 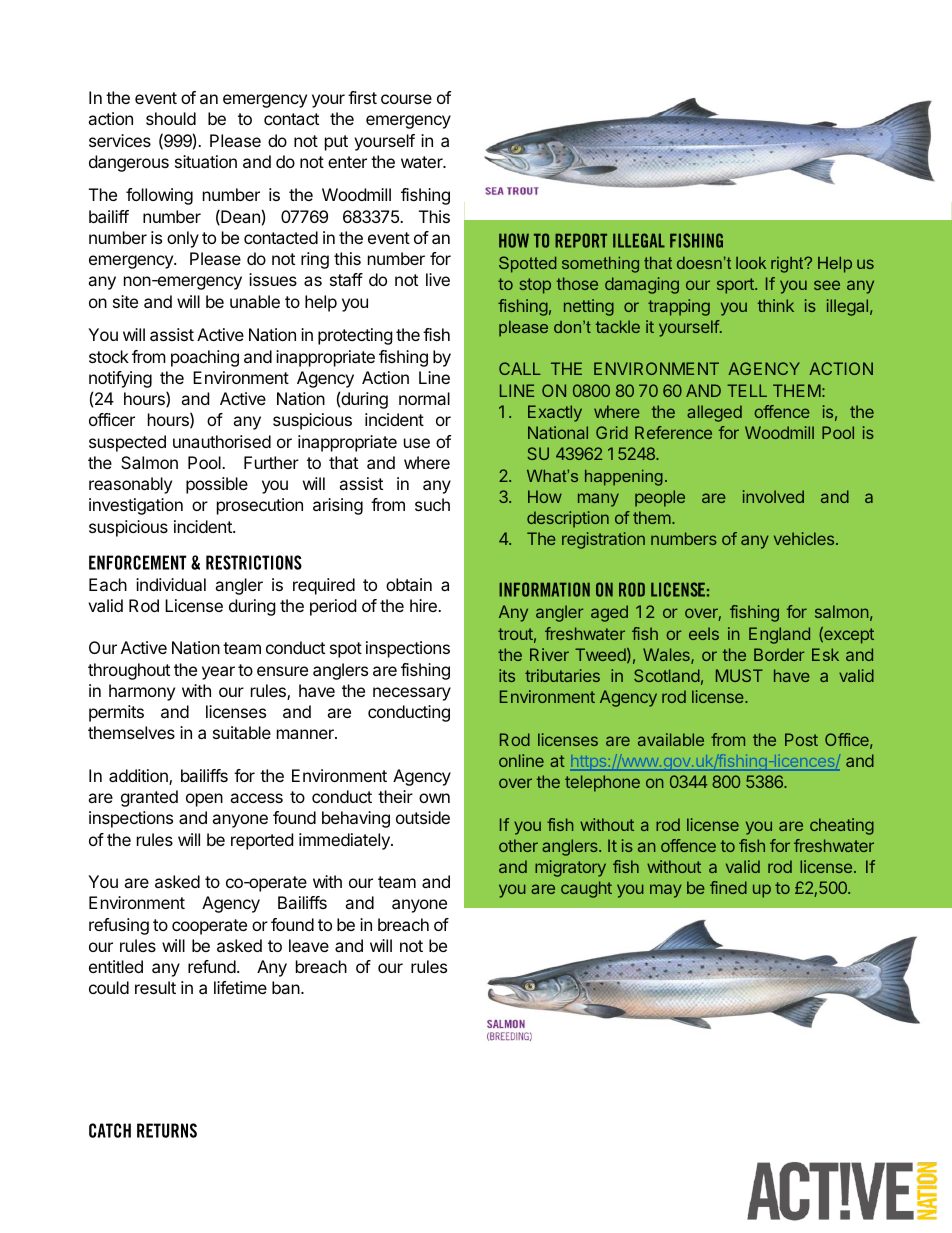 I want to click on should, so click(x=171, y=118).
